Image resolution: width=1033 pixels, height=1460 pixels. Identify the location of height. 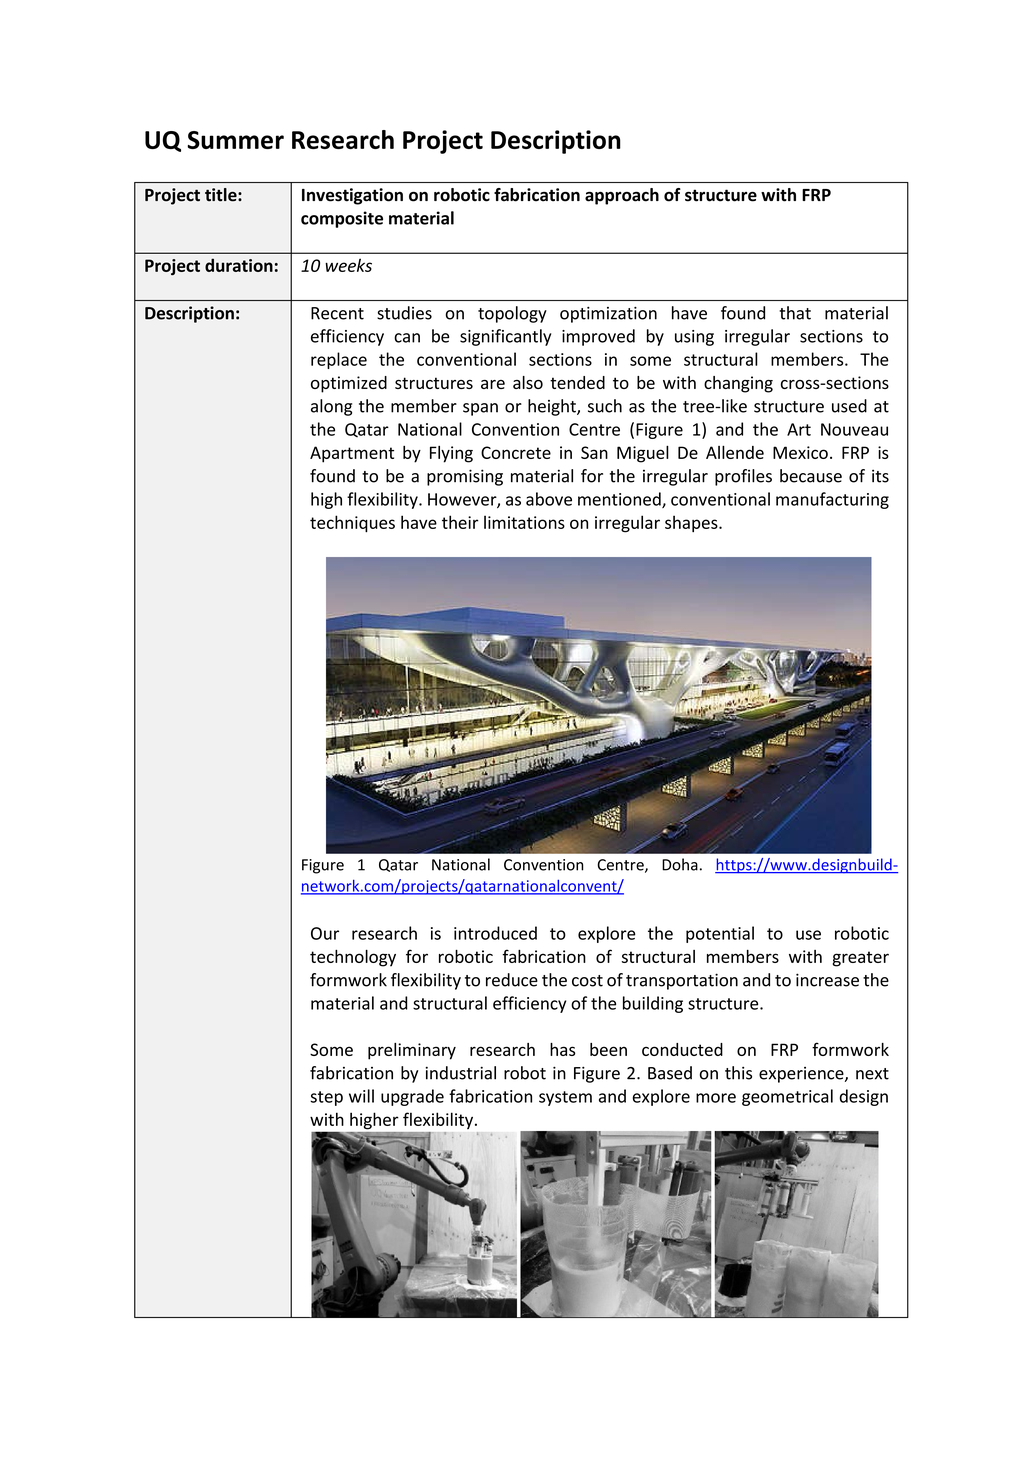
(553, 407).
